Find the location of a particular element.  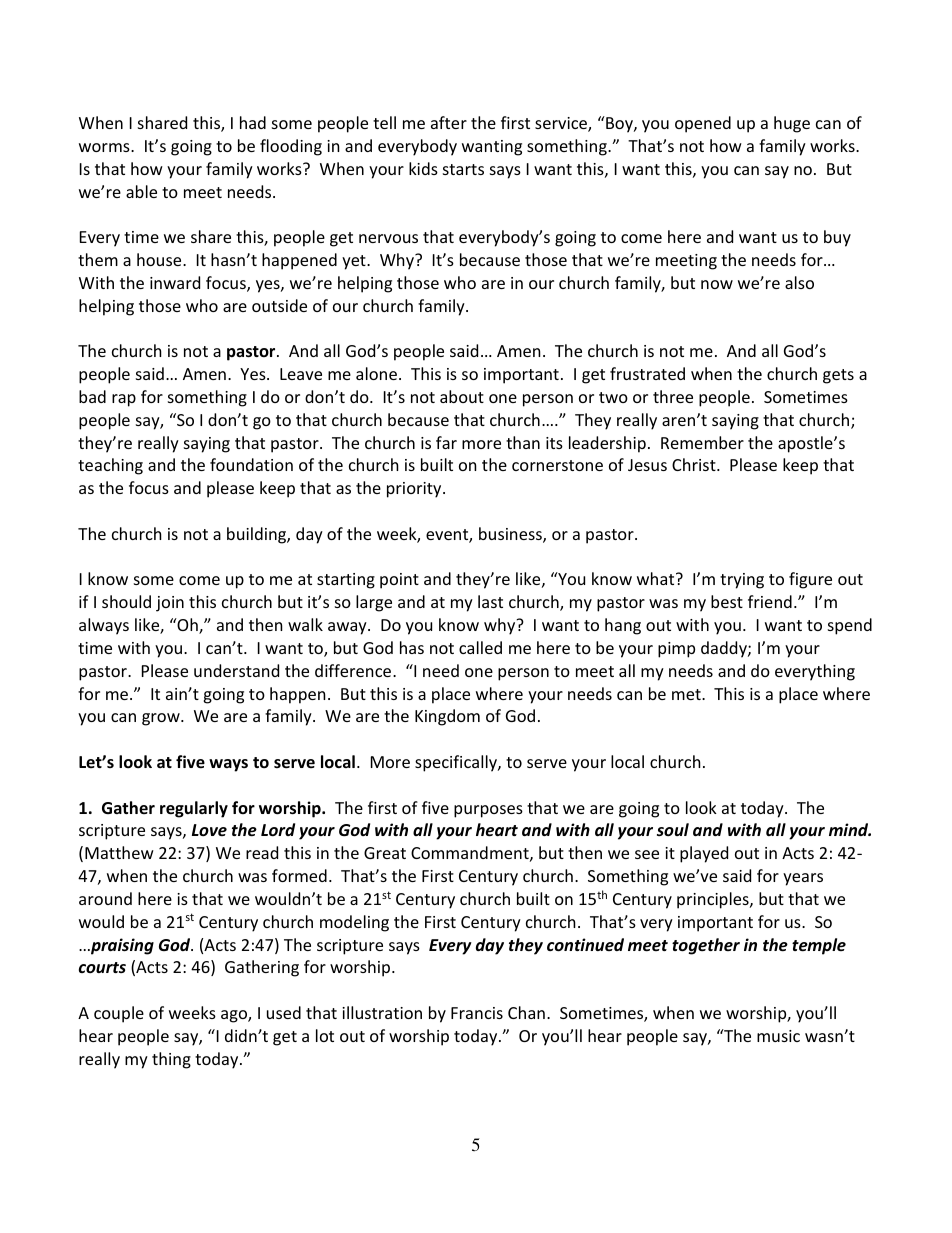

music is located at coordinates (778, 1036).
